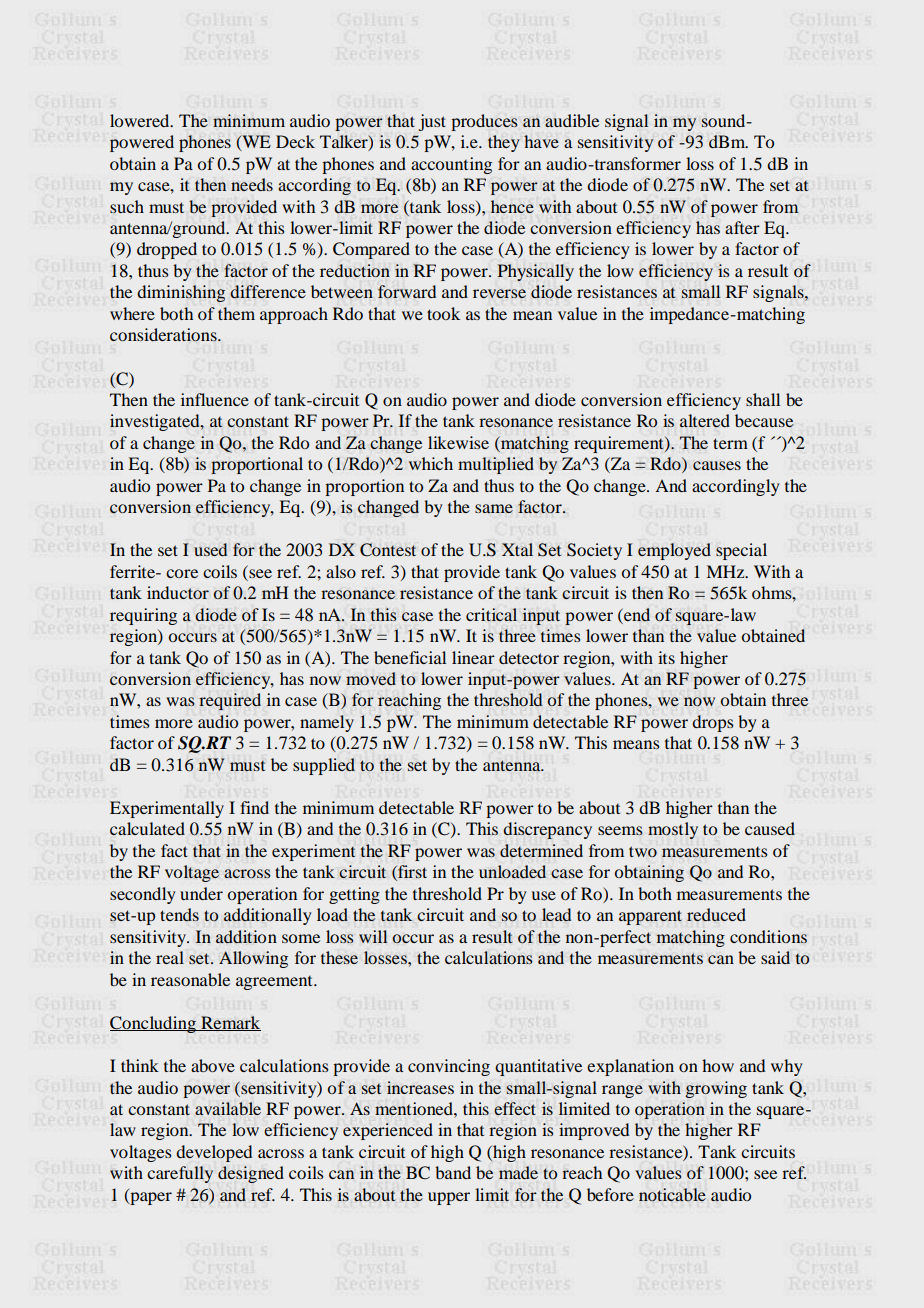  I want to click on influence, so click(215, 399).
